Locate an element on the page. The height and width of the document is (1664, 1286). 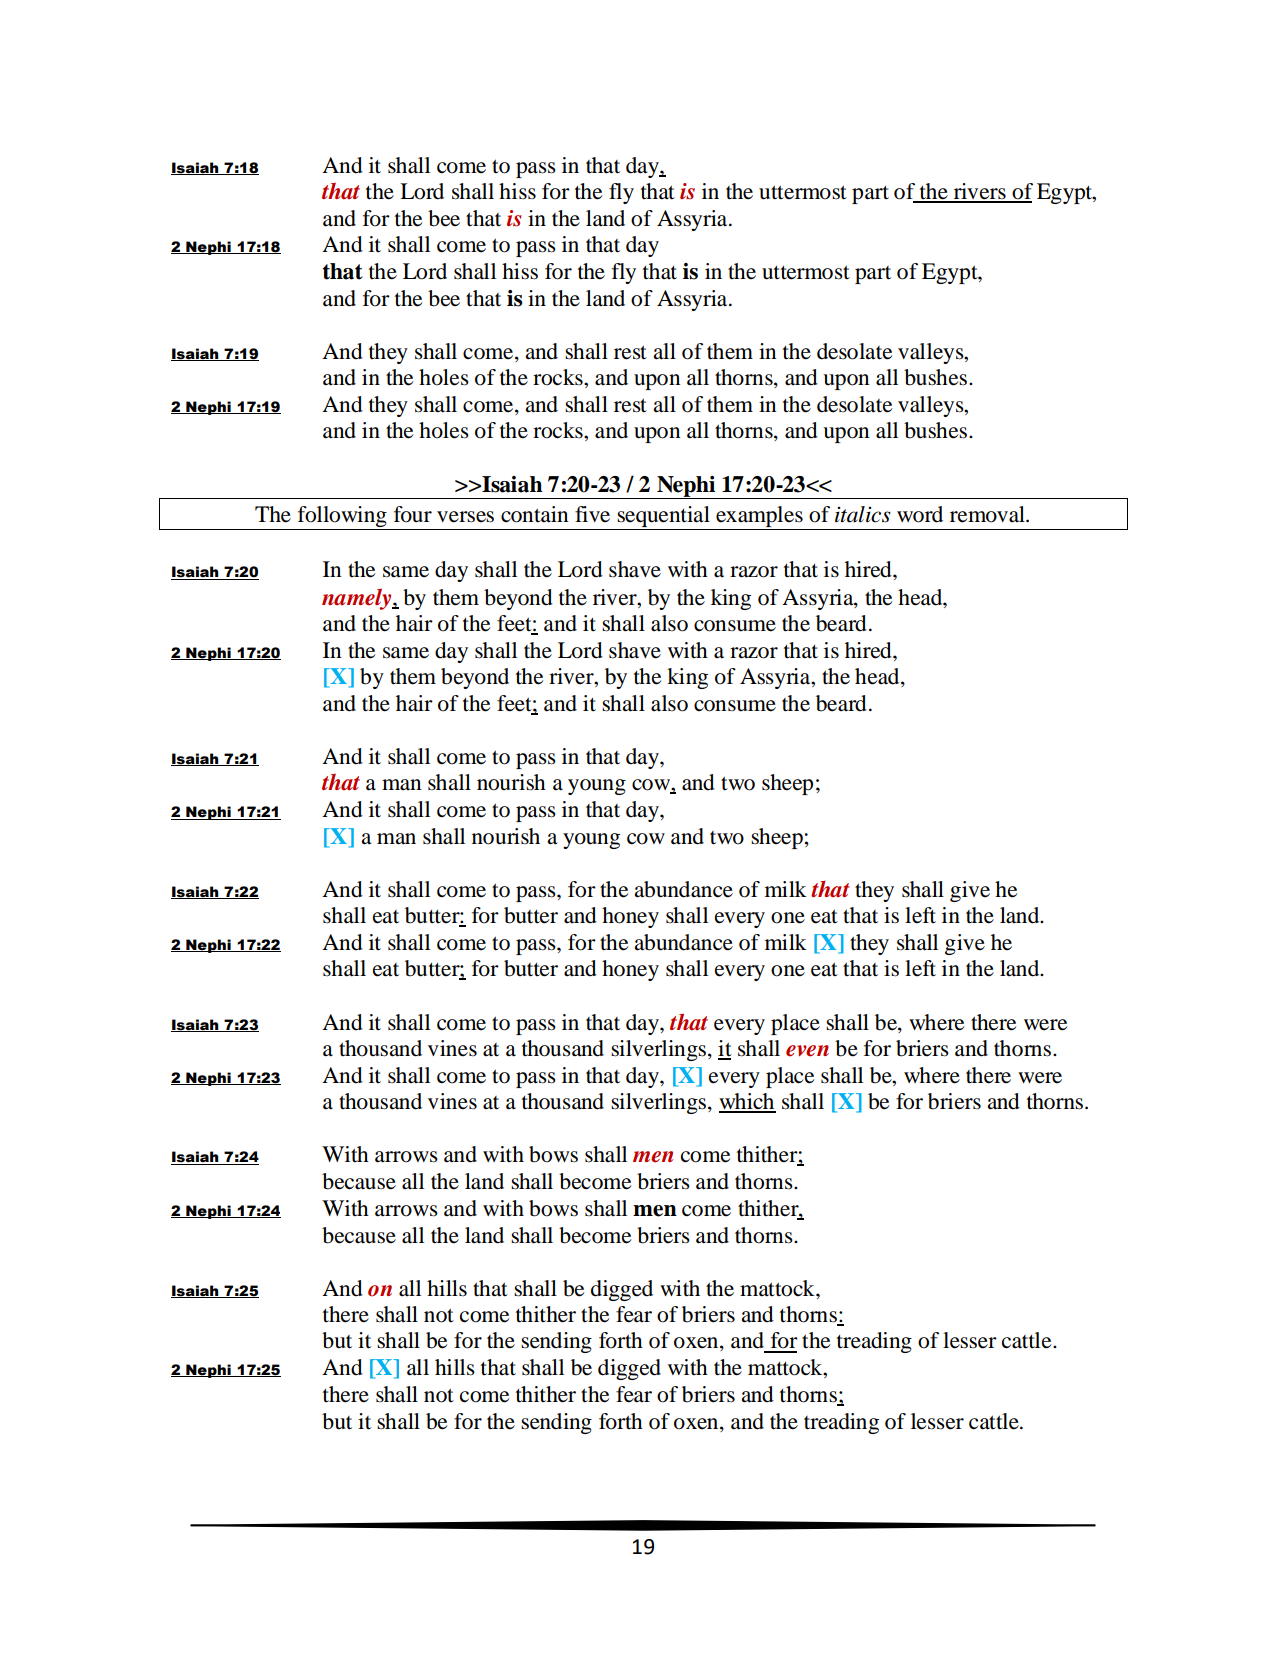
four is located at coordinates (413, 514).
